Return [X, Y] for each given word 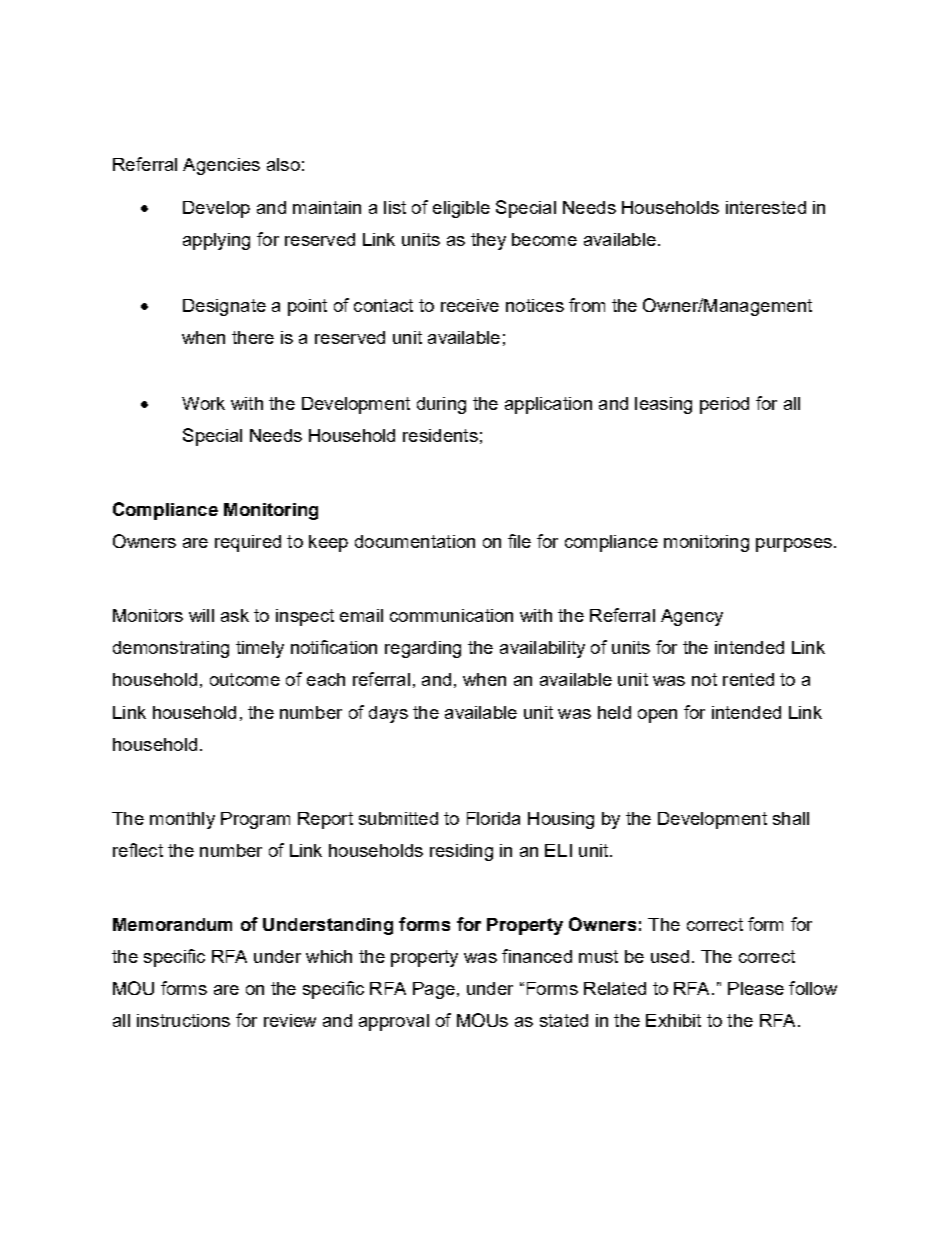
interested [766, 207]
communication [451, 615]
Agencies [221, 166]
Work [203, 403]
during [441, 405]
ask [235, 615]
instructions [183, 1020]
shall [791, 818]
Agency [692, 617]
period [724, 405]
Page [434, 990]
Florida [493, 818]
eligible [461, 209]
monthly [182, 820]
